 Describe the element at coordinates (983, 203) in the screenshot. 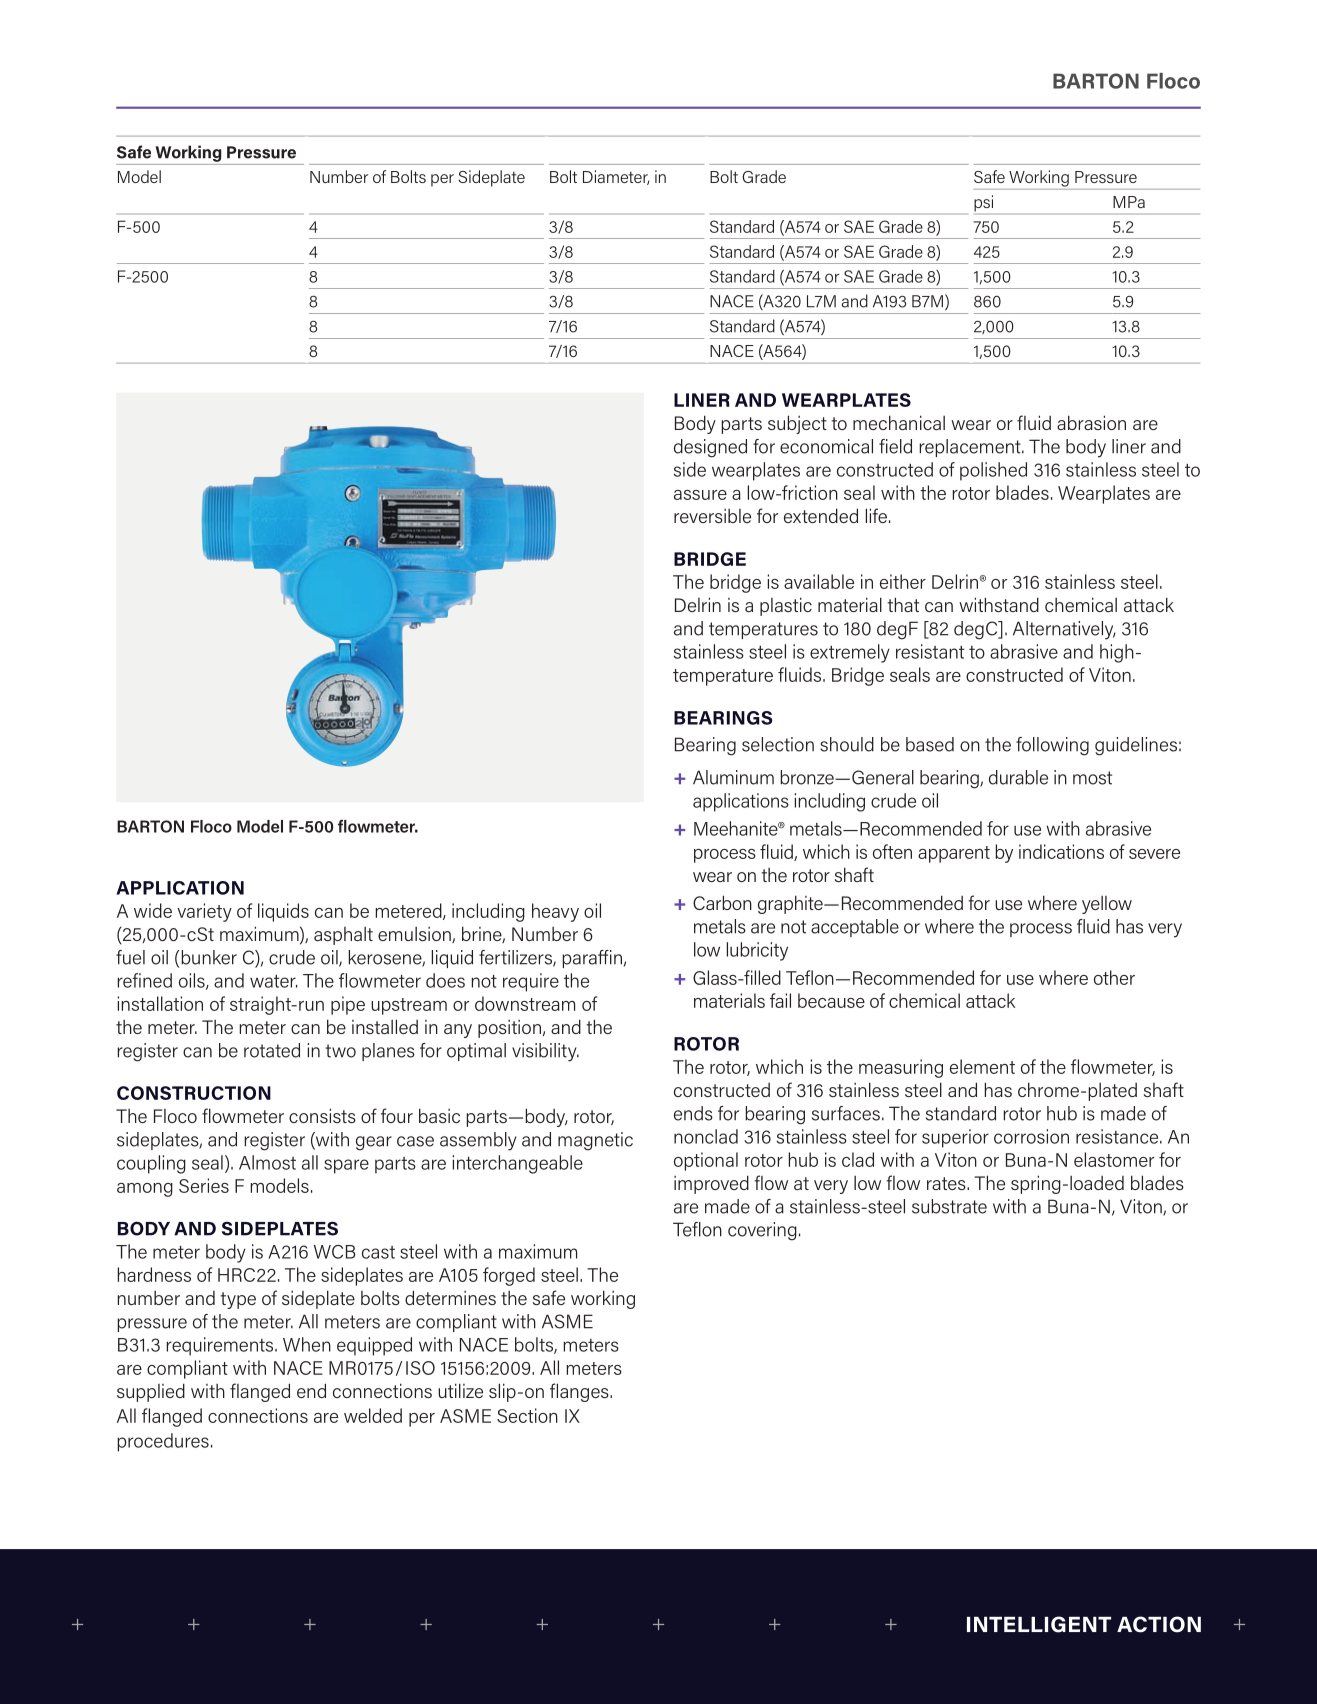

I see `psi` at that location.
